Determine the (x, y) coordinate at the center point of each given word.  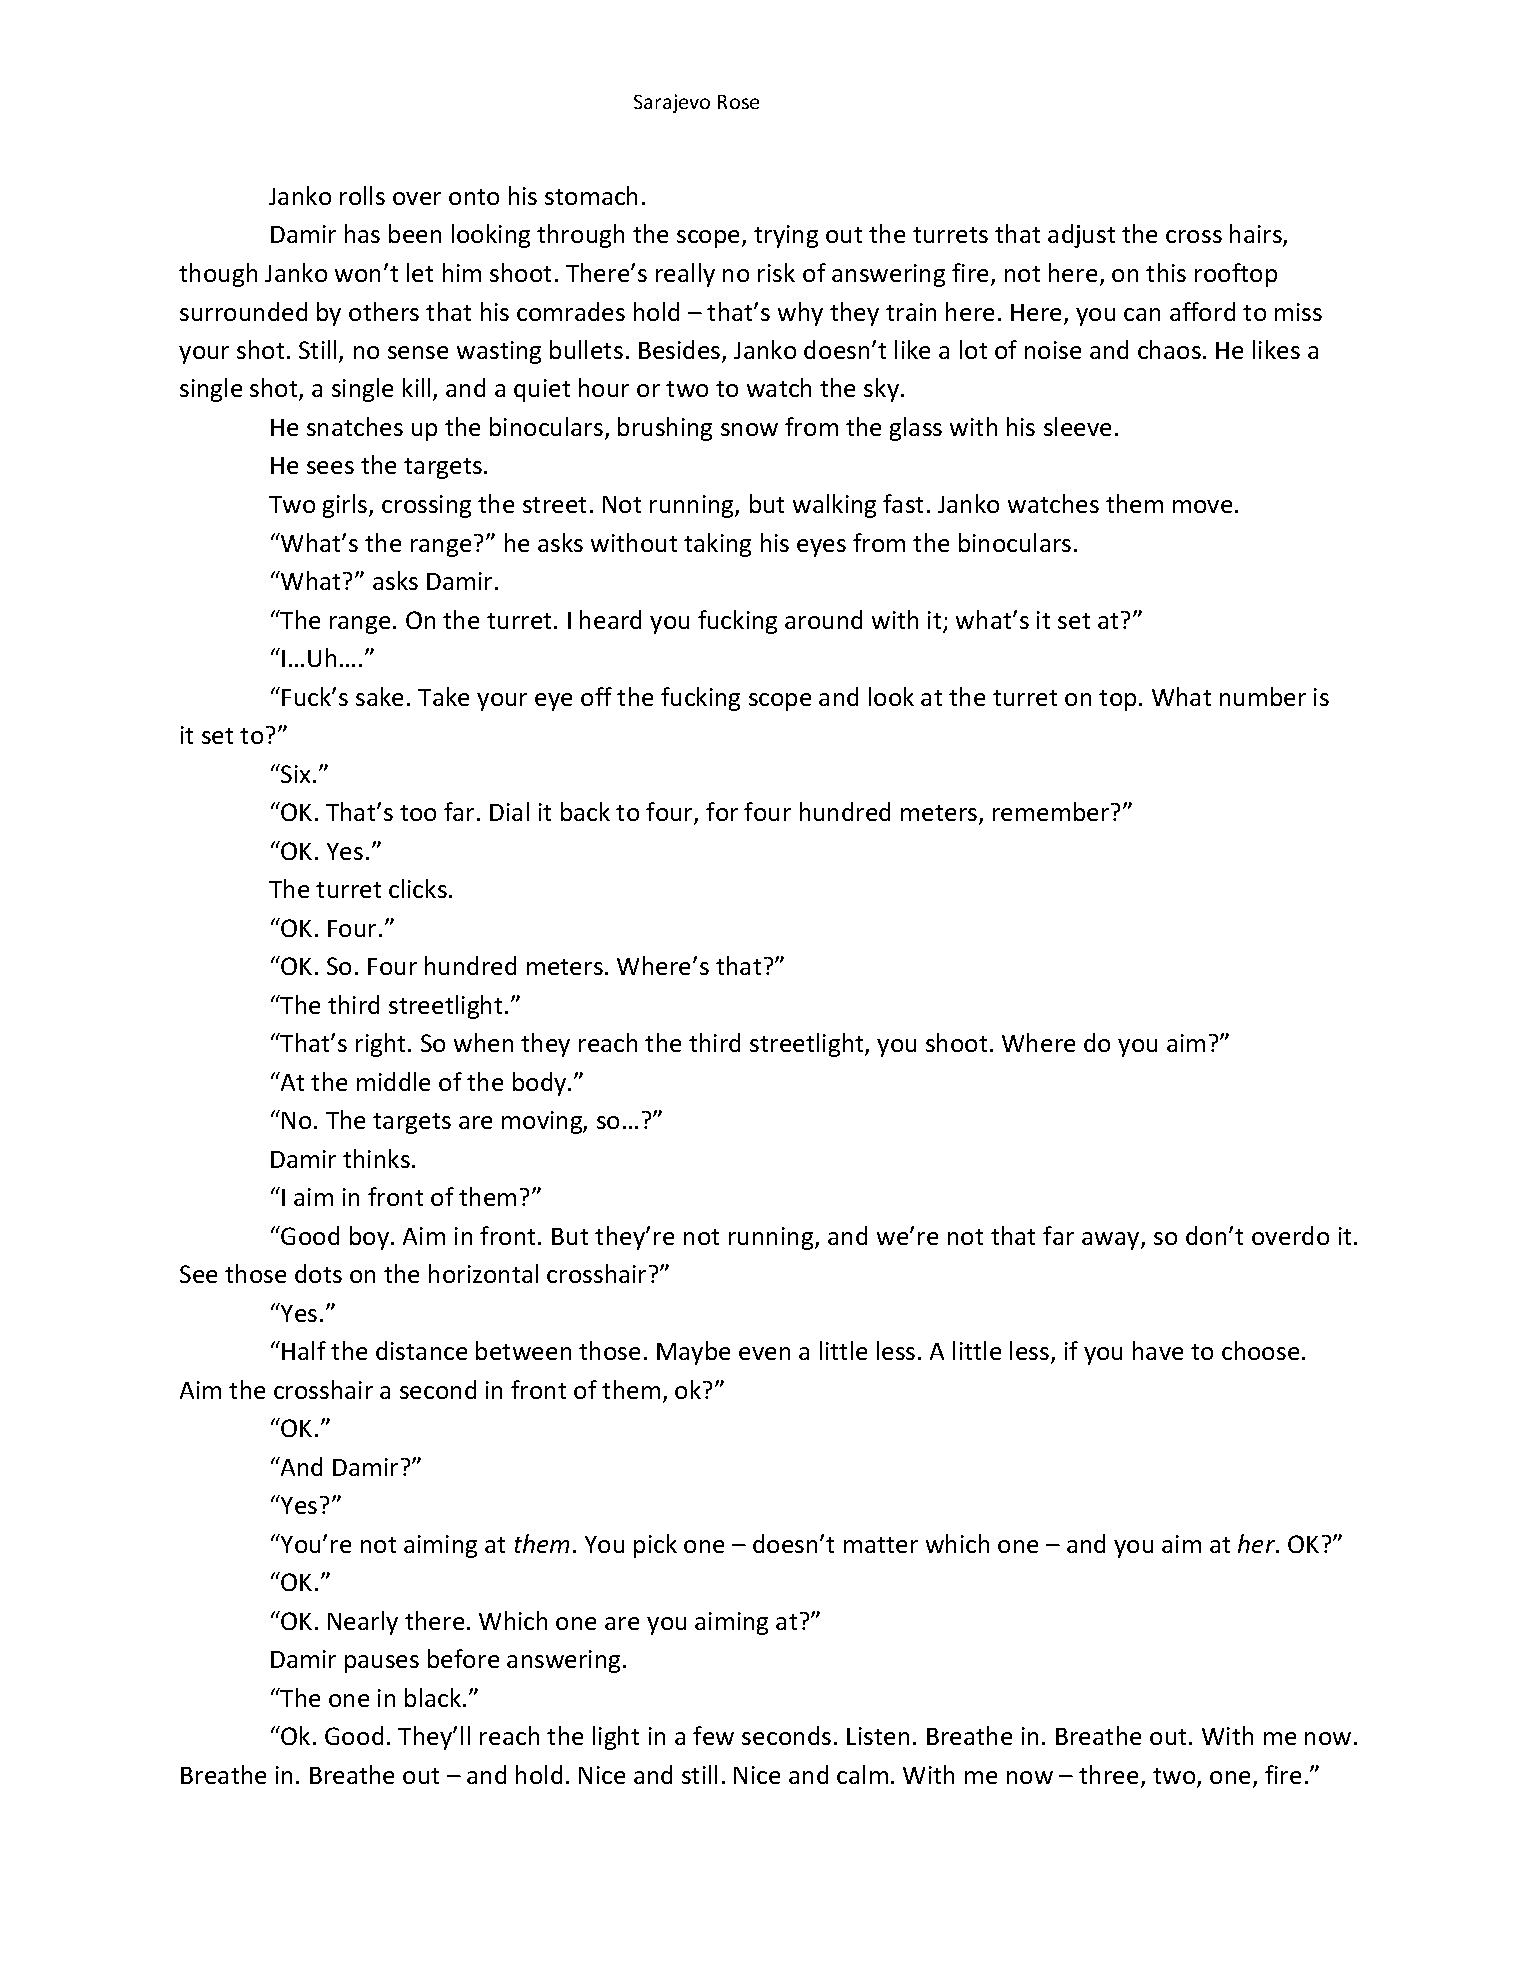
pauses (382, 1664)
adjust (1081, 236)
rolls (362, 195)
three (1108, 1774)
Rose (738, 102)
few (713, 1735)
